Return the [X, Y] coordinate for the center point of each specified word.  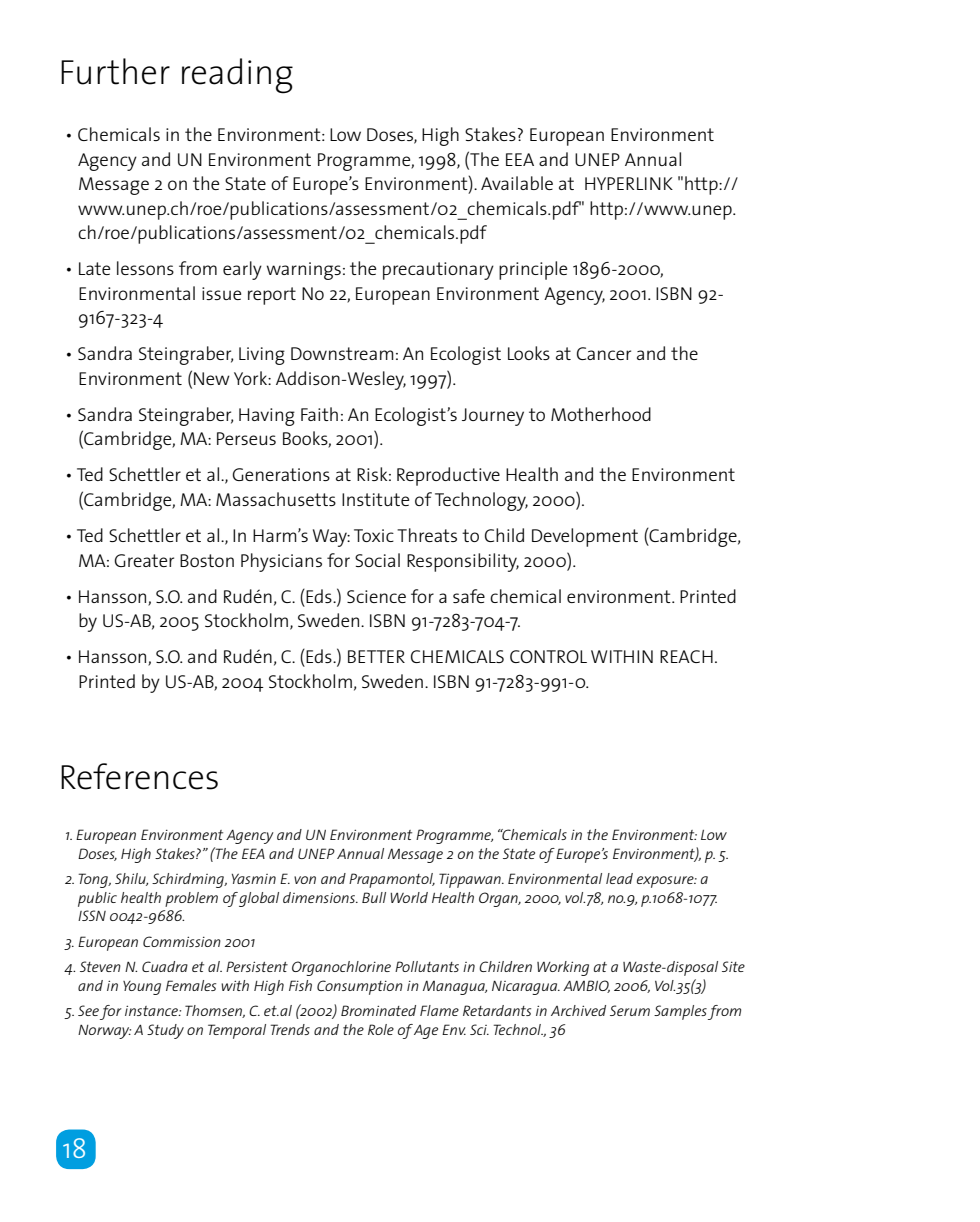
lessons [145, 268]
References [139, 776]
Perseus [246, 438]
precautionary [438, 271]
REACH [686, 656]
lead [619, 878]
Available [517, 183]
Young [142, 988]
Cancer [604, 353]
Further [115, 71]
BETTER [376, 656]
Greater [144, 560]
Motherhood [601, 414]
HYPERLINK [629, 183]
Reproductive [448, 476]
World [409, 897]
